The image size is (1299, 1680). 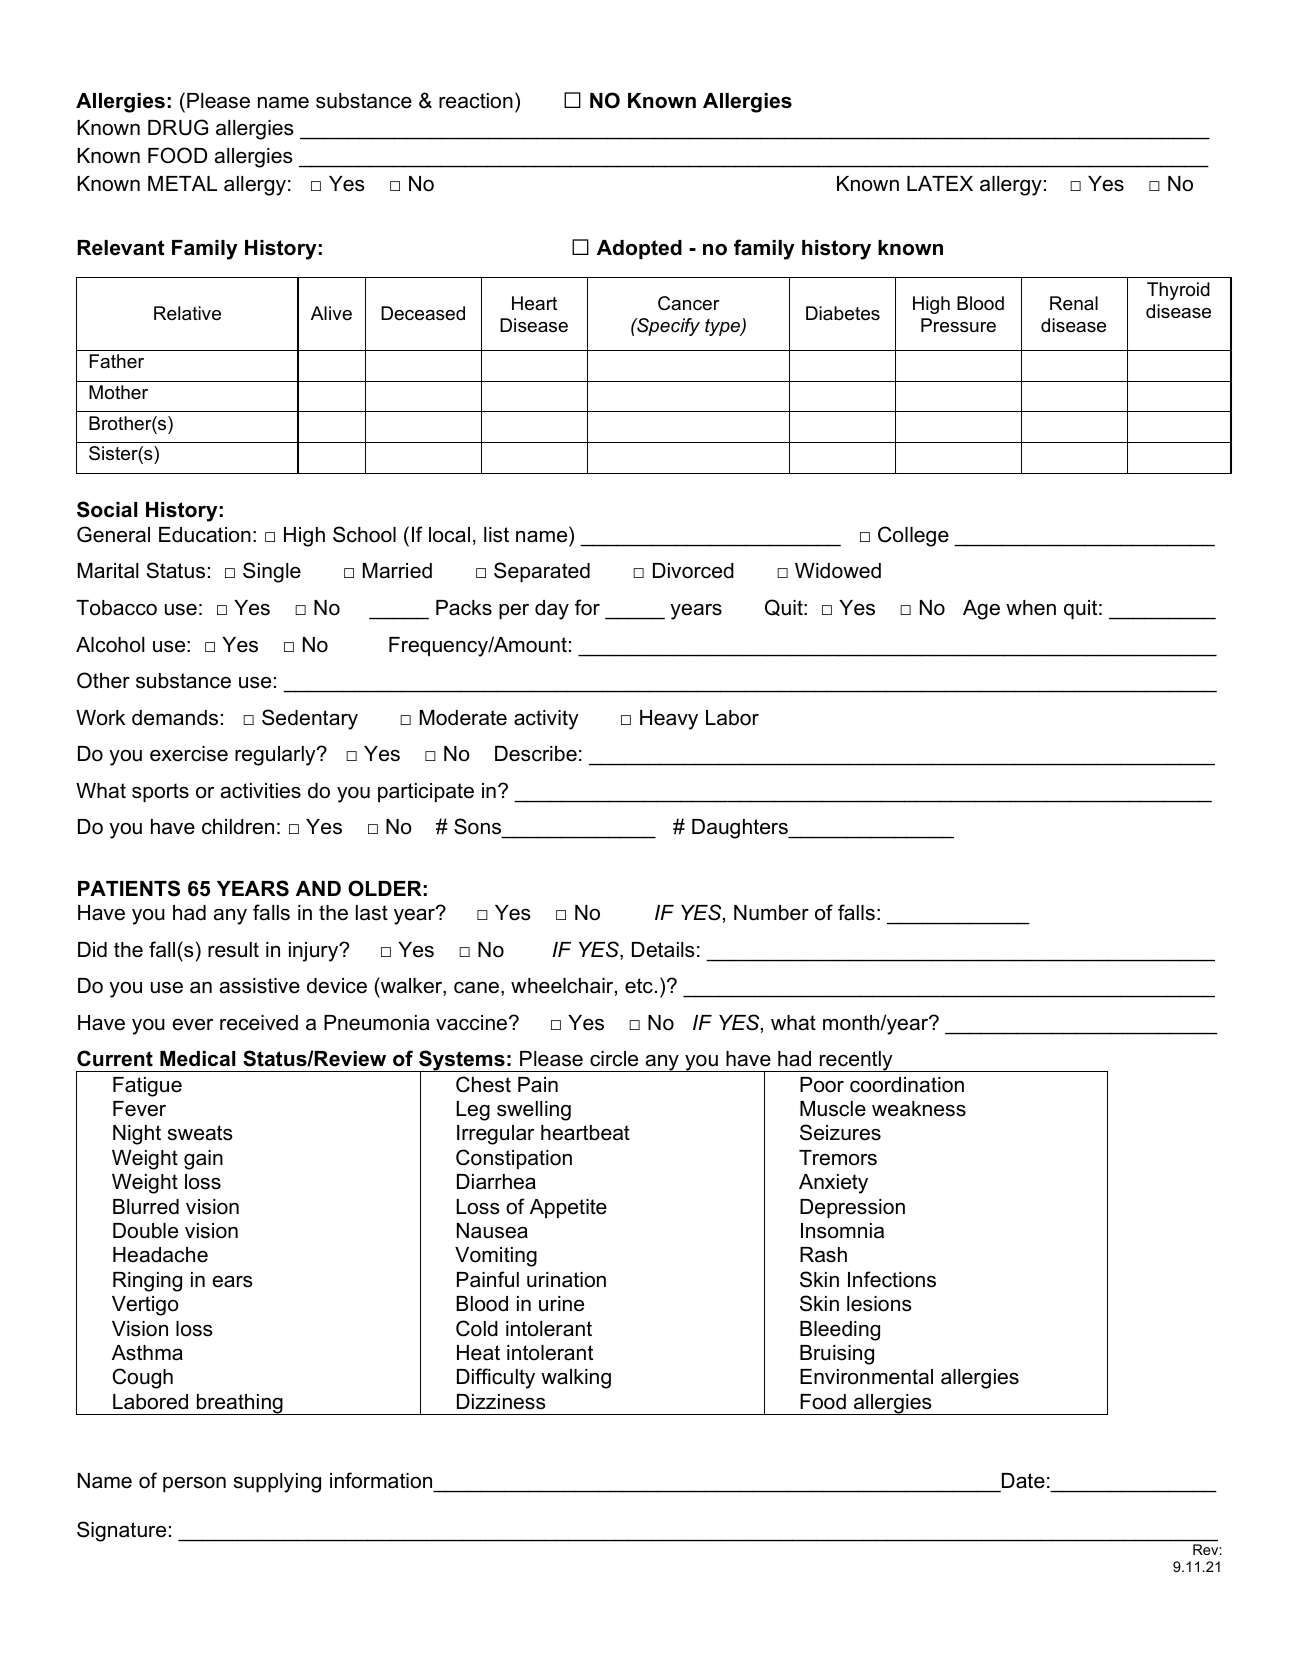 What do you see at coordinates (197, 1059) in the screenshot?
I see `Medical` at bounding box center [197, 1059].
